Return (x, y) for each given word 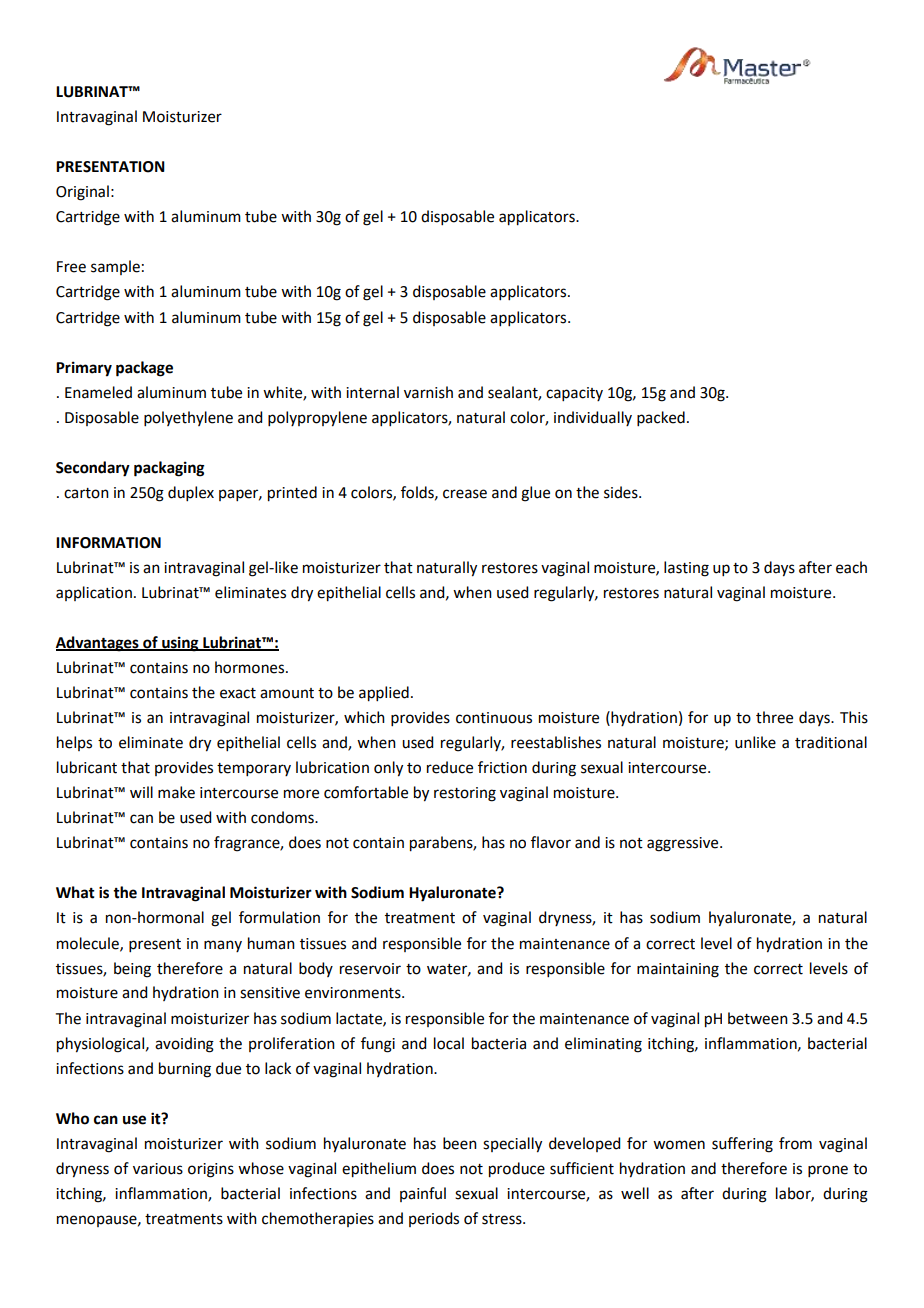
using (180, 644)
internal (372, 392)
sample (115, 267)
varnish (428, 392)
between (758, 1018)
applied (384, 694)
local (449, 1043)
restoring (465, 794)
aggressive (684, 844)
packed (661, 418)
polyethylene (188, 418)
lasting (686, 569)
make (176, 792)
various (158, 1169)
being (132, 970)
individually (593, 418)
